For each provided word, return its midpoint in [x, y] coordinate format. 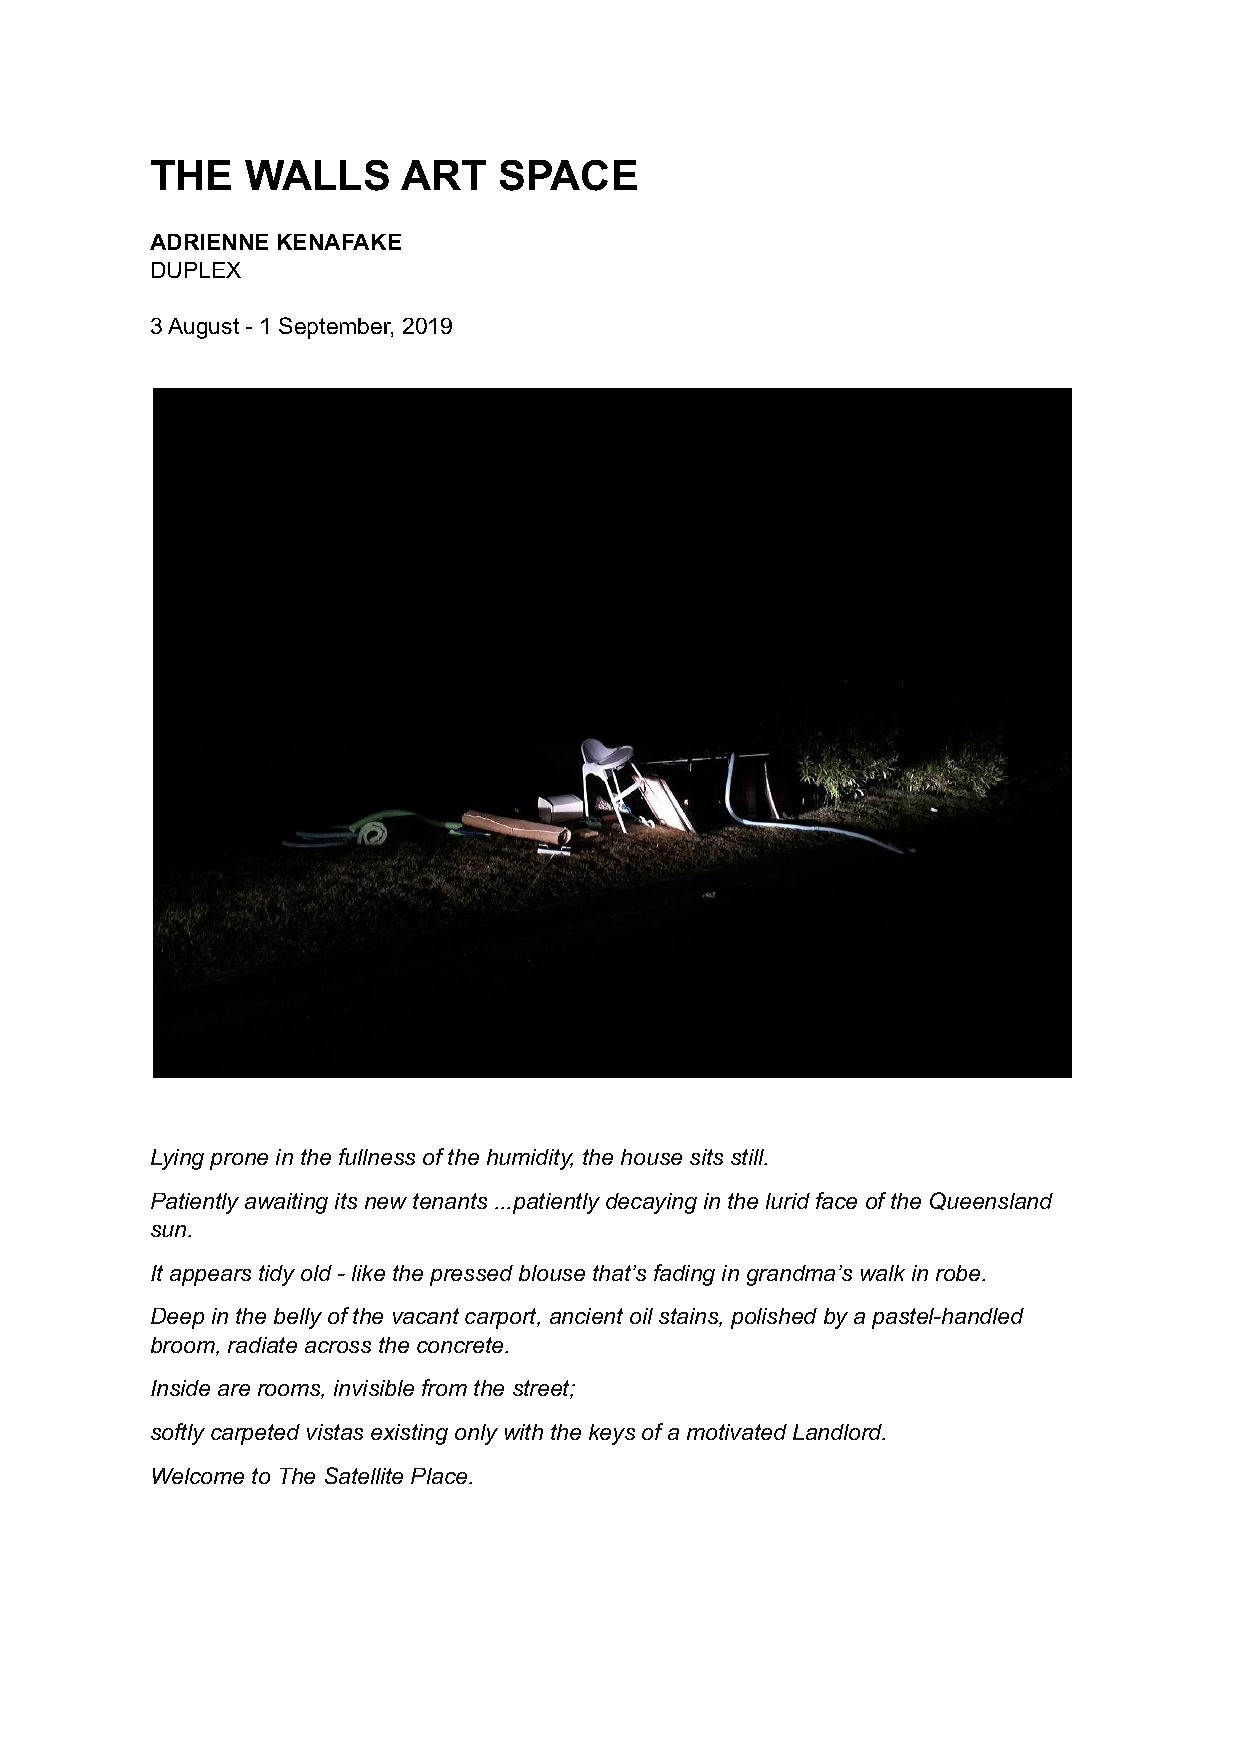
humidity [530, 1159]
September [336, 328]
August [203, 328]
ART [443, 175]
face [836, 1200]
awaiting [286, 1203]
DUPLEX [196, 270]
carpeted [255, 1434]
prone [239, 1161]
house [651, 1157]
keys [612, 1434]
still [749, 1157]
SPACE [568, 175]
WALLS [317, 175]
